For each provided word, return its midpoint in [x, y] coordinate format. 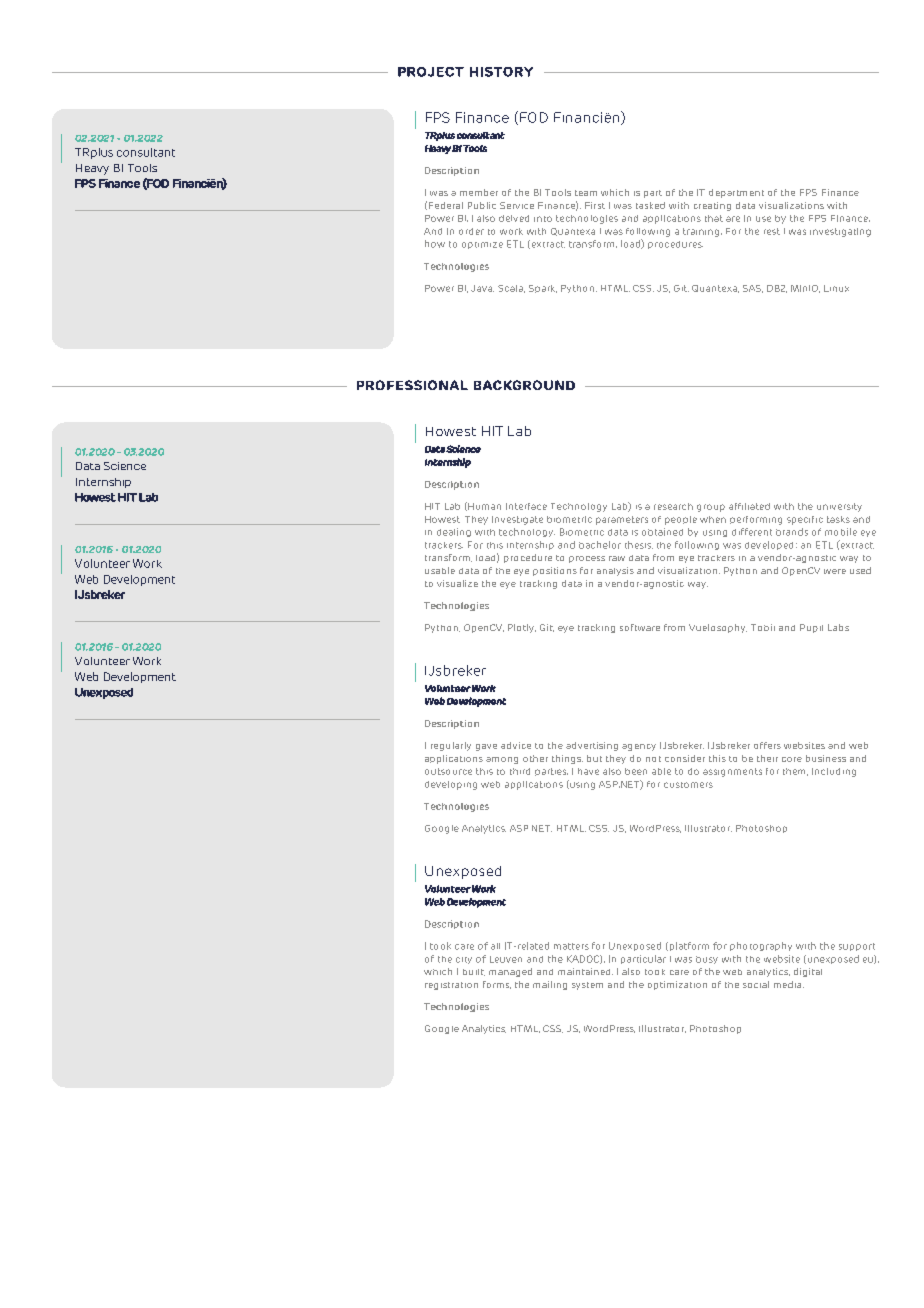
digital [808, 972]
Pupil [811, 628]
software [640, 627]
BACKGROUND [524, 385]
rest [772, 231]
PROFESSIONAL [412, 385]
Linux [836, 288]
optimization [677, 985]
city [464, 960]
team [586, 193]
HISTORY [501, 72]
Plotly [522, 628]
